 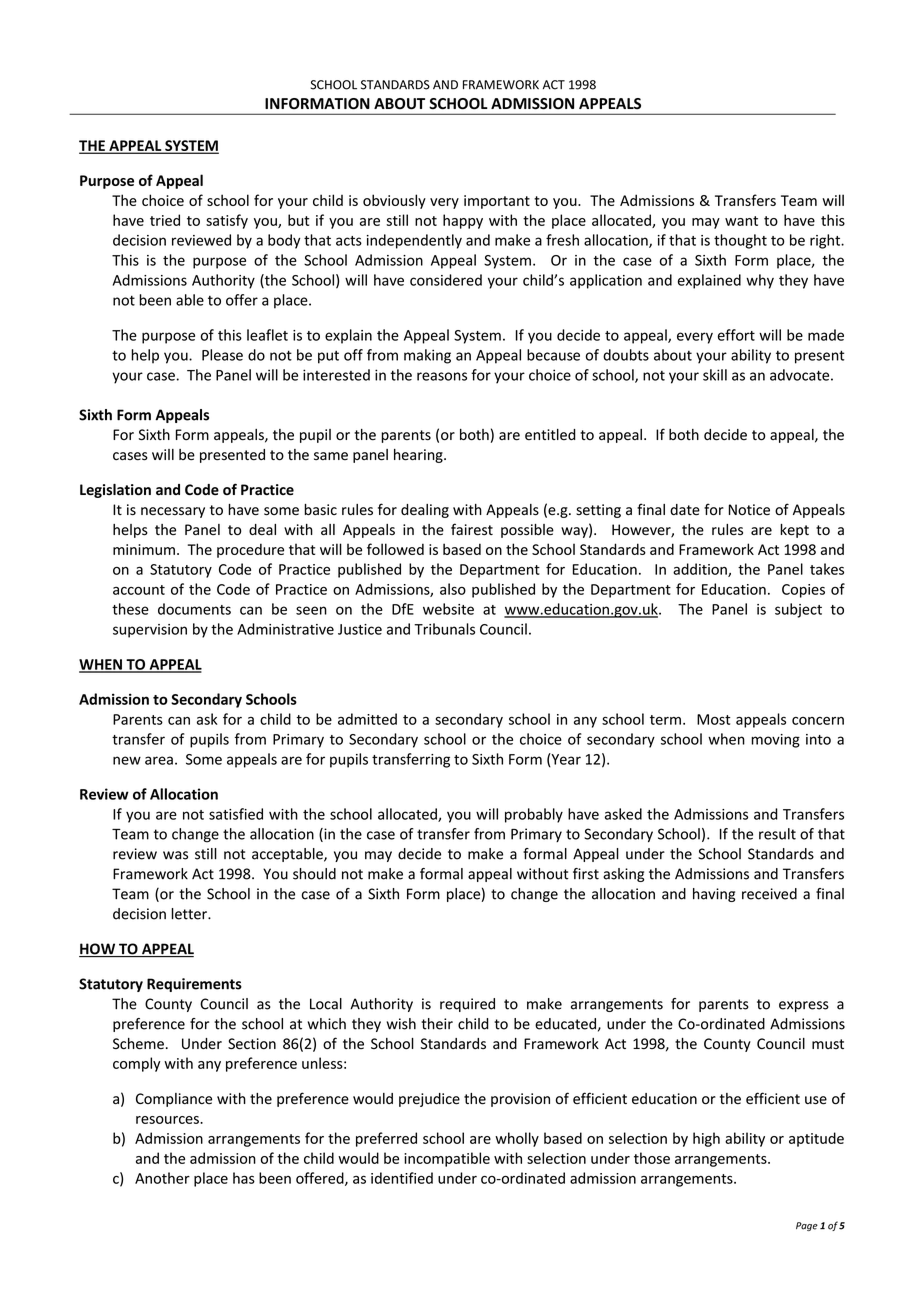 What do you see at coordinates (701, 570) in the image?
I see `addition` at bounding box center [701, 570].
